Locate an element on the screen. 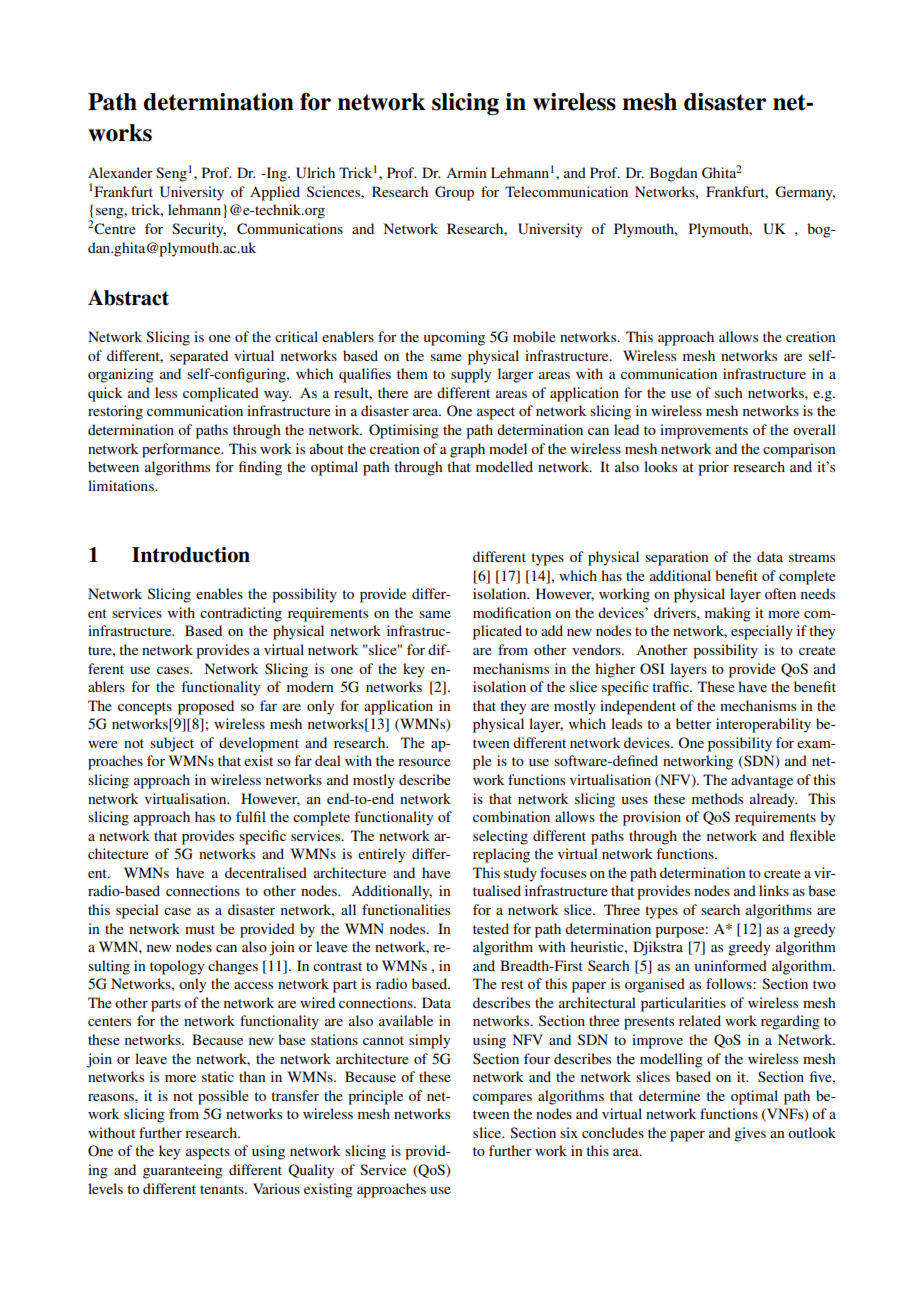  fulfil is located at coordinates (251, 816).
